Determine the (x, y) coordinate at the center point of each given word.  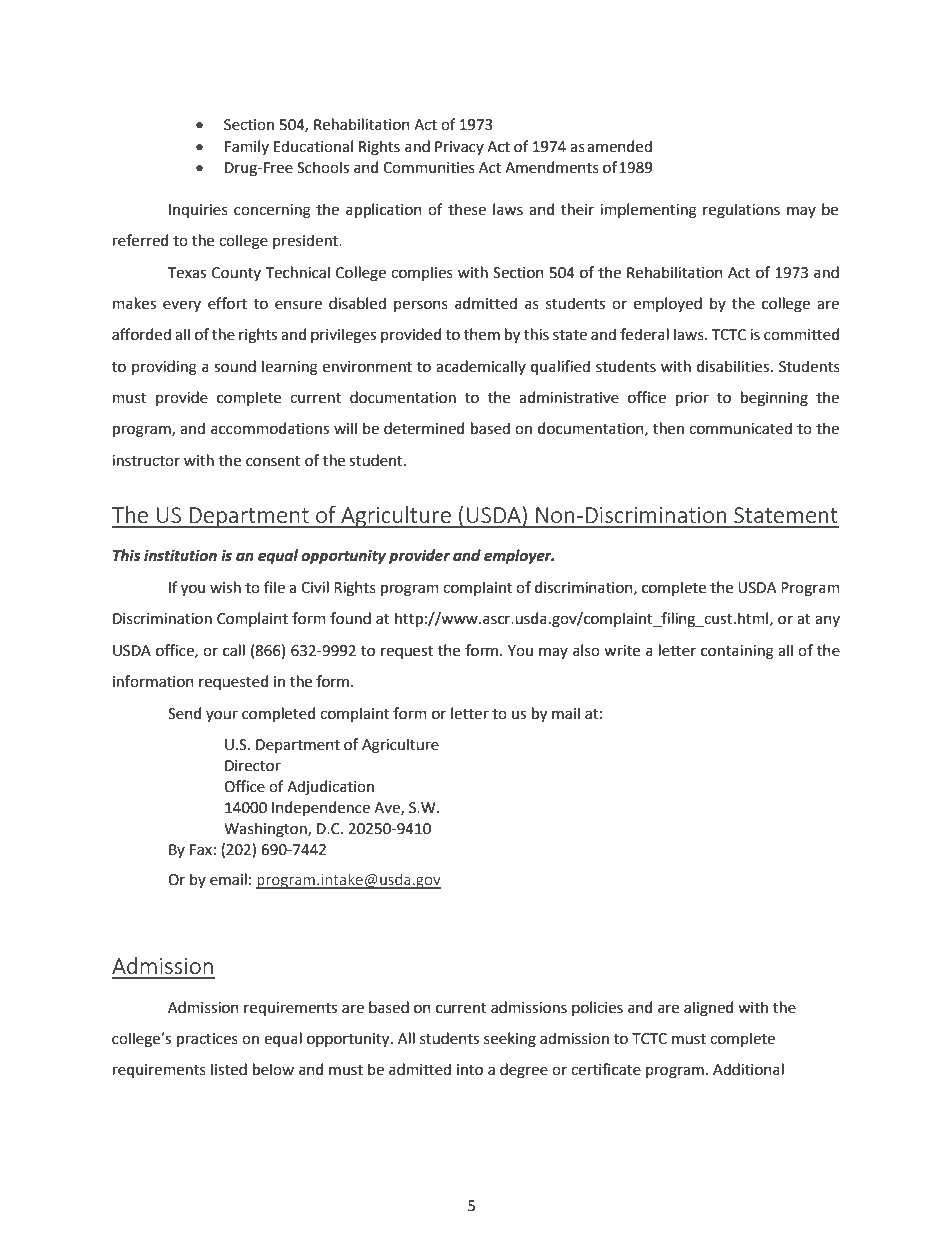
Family (247, 147)
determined (424, 428)
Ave (388, 808)
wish (225, 587)
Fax (201, 850)
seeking (510, 1040)
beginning (774, 399)
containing (737, 652)
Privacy (459, 148)
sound (235, 366)
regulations (741, 211)
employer (519, 557)
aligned (708, 1009)
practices (207, 1040)
